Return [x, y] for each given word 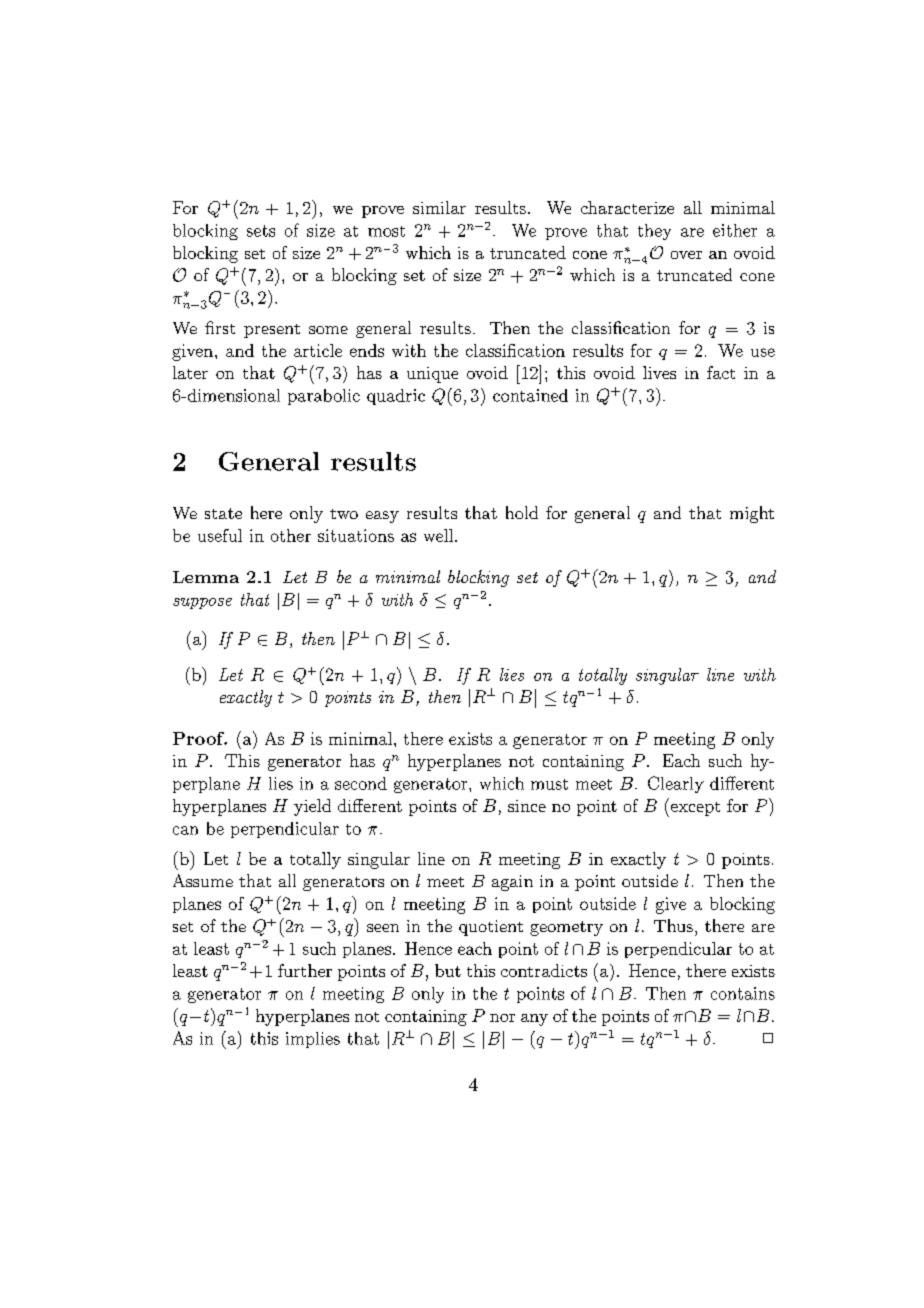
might [752, 514]
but [448, 970]
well [440, 535]
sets [261, 231]
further [305, 970]
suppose [202, 603]
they [654, 232]
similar [439, 207]
